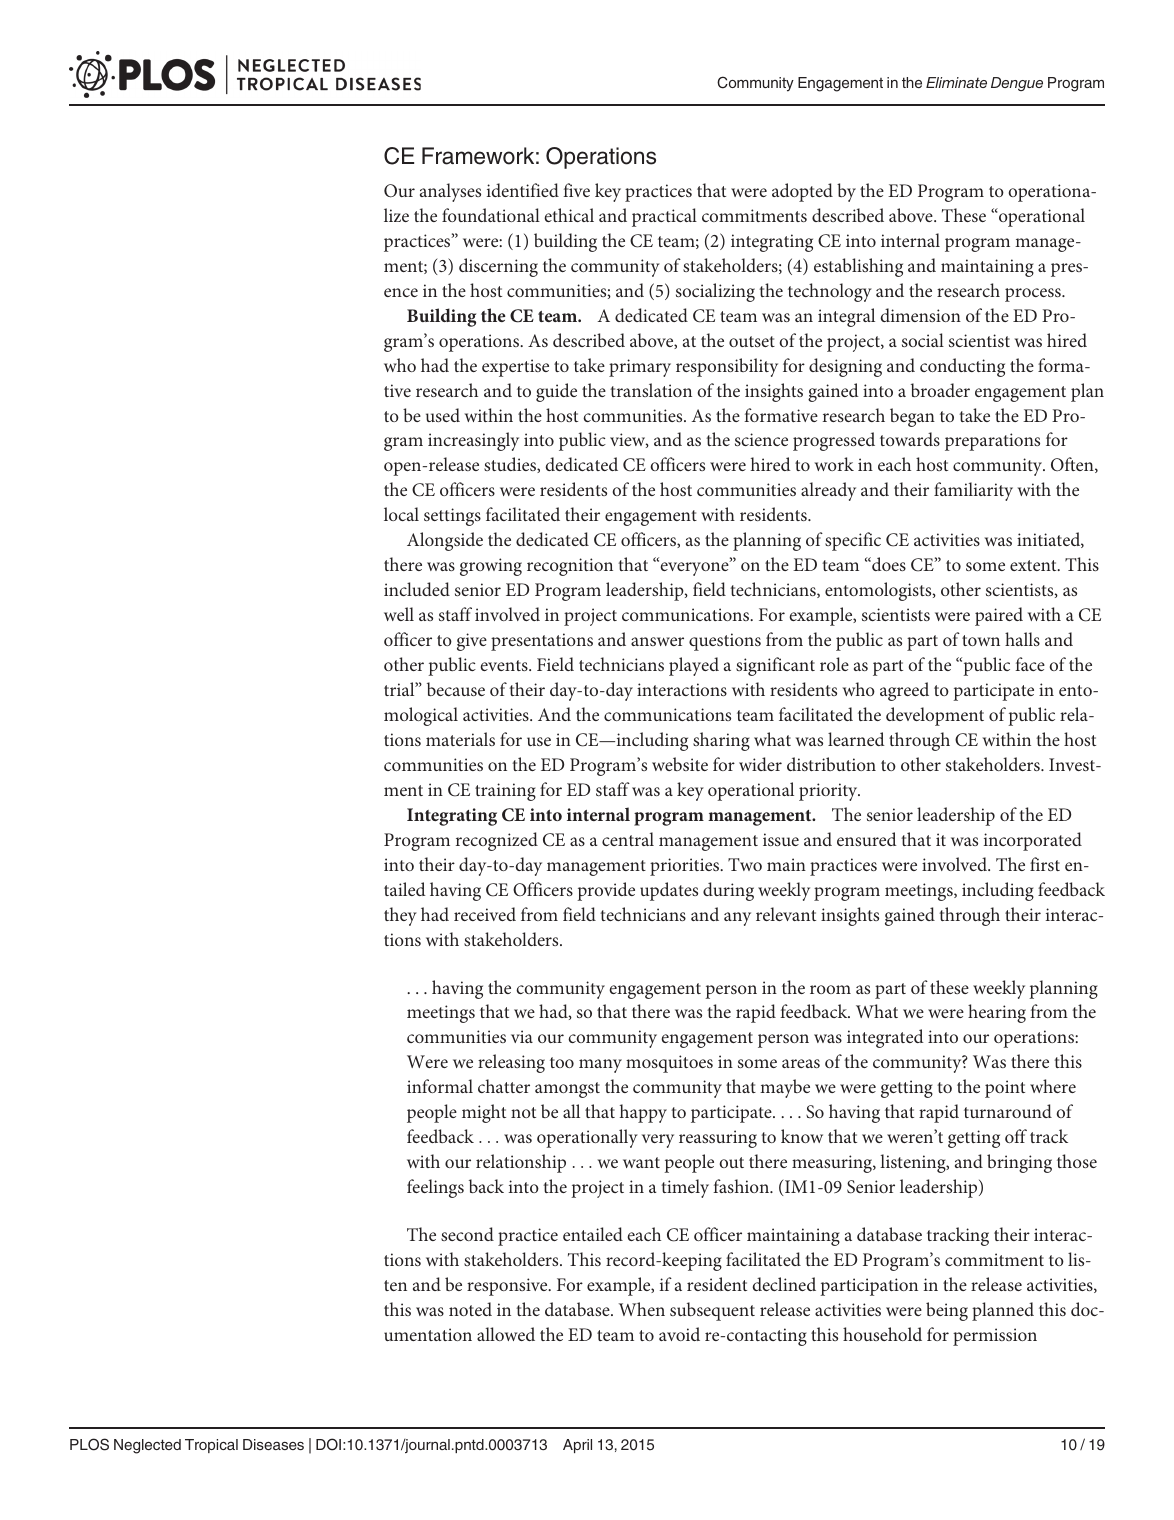  I want to click on Tropical, so click(211, 1446).
